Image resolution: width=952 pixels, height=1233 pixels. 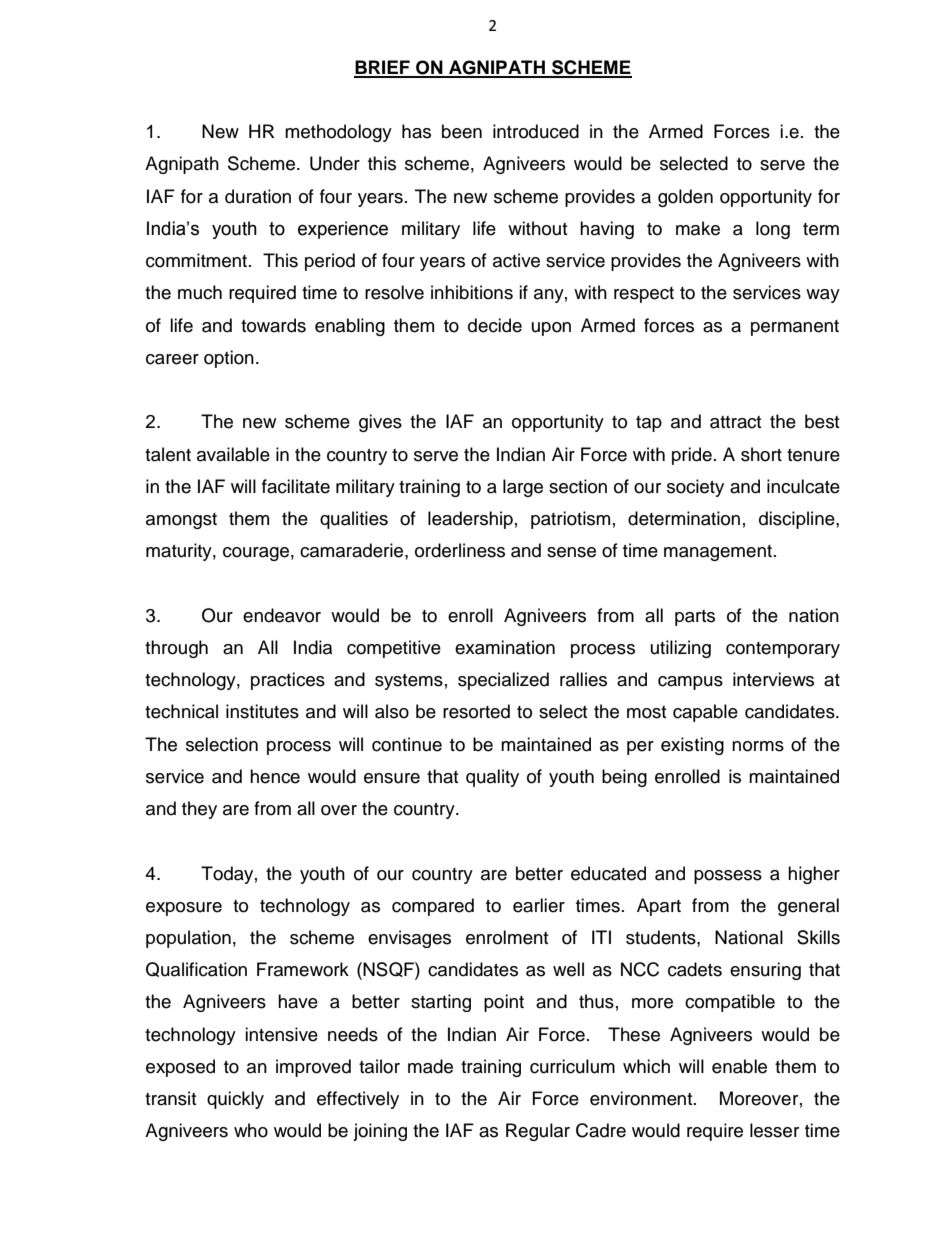 I want to click on Regular, so click(x=538, y=1132).
